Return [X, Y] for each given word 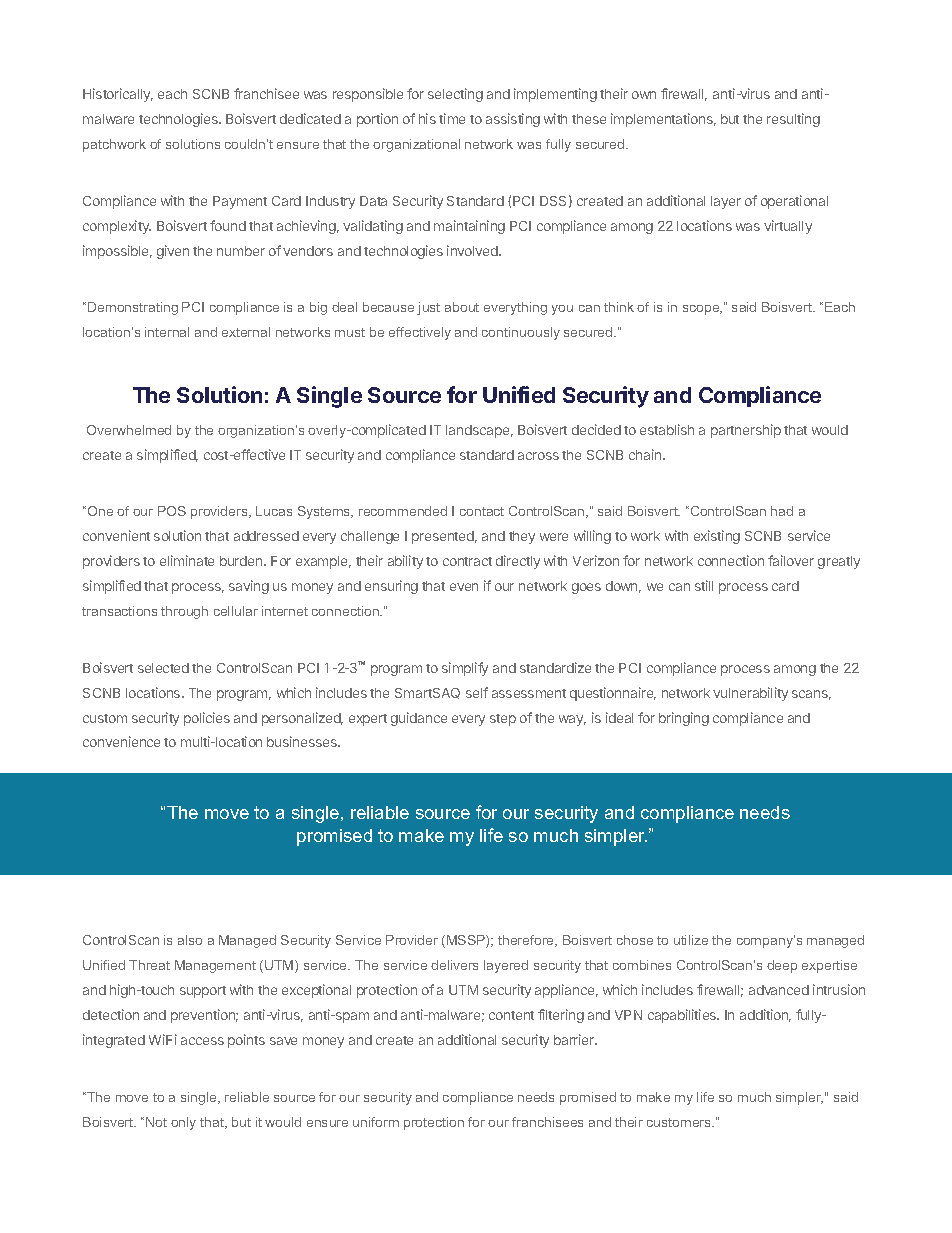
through [184, 612]
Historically [118, 95]
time [452, 118]
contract [467, 561]
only [183, 1123]
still [704, 585]
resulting [793, 120]
